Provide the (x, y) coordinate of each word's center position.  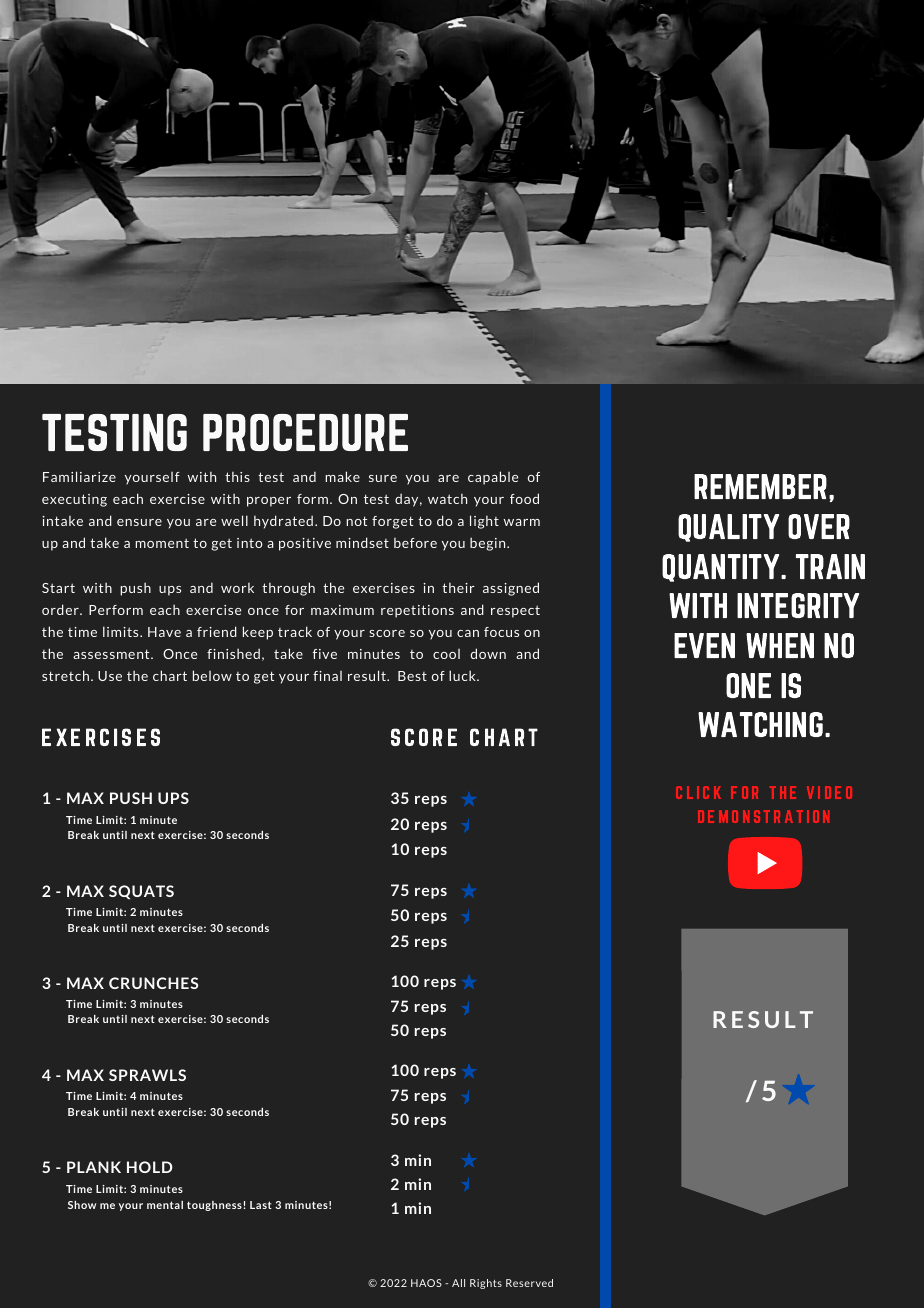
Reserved (529, 1283)
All (458, 1283)
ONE (748, 685)
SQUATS (141, 892)
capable (493, 478)
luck (463, 675)
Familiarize (79, 476)
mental (165, 1205)
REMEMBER (760, 486)
